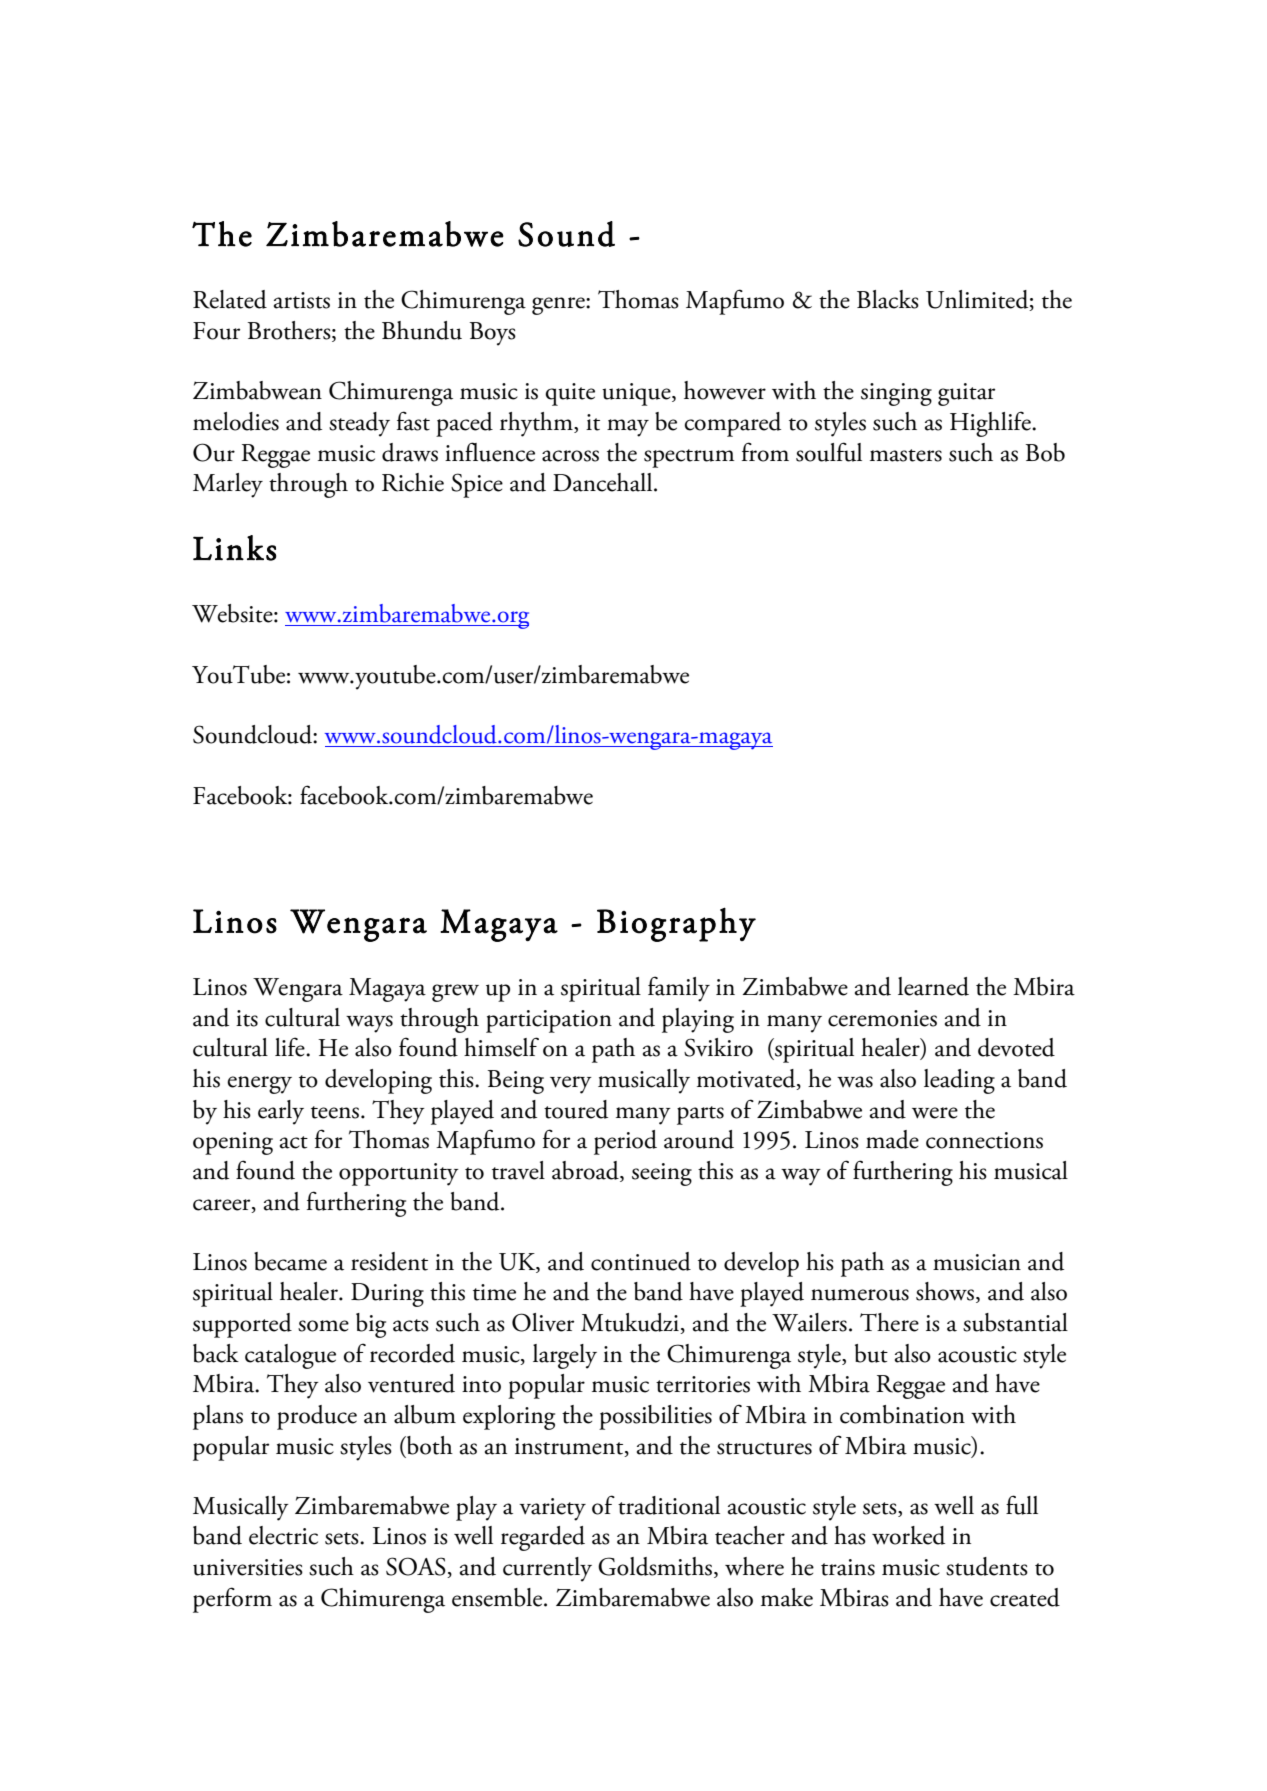 Image resolution: width=1267 pixels, height=1791 pixels. Describe the element at coordinates (302, 300) in the screenshot. I see `artists` at that location.
